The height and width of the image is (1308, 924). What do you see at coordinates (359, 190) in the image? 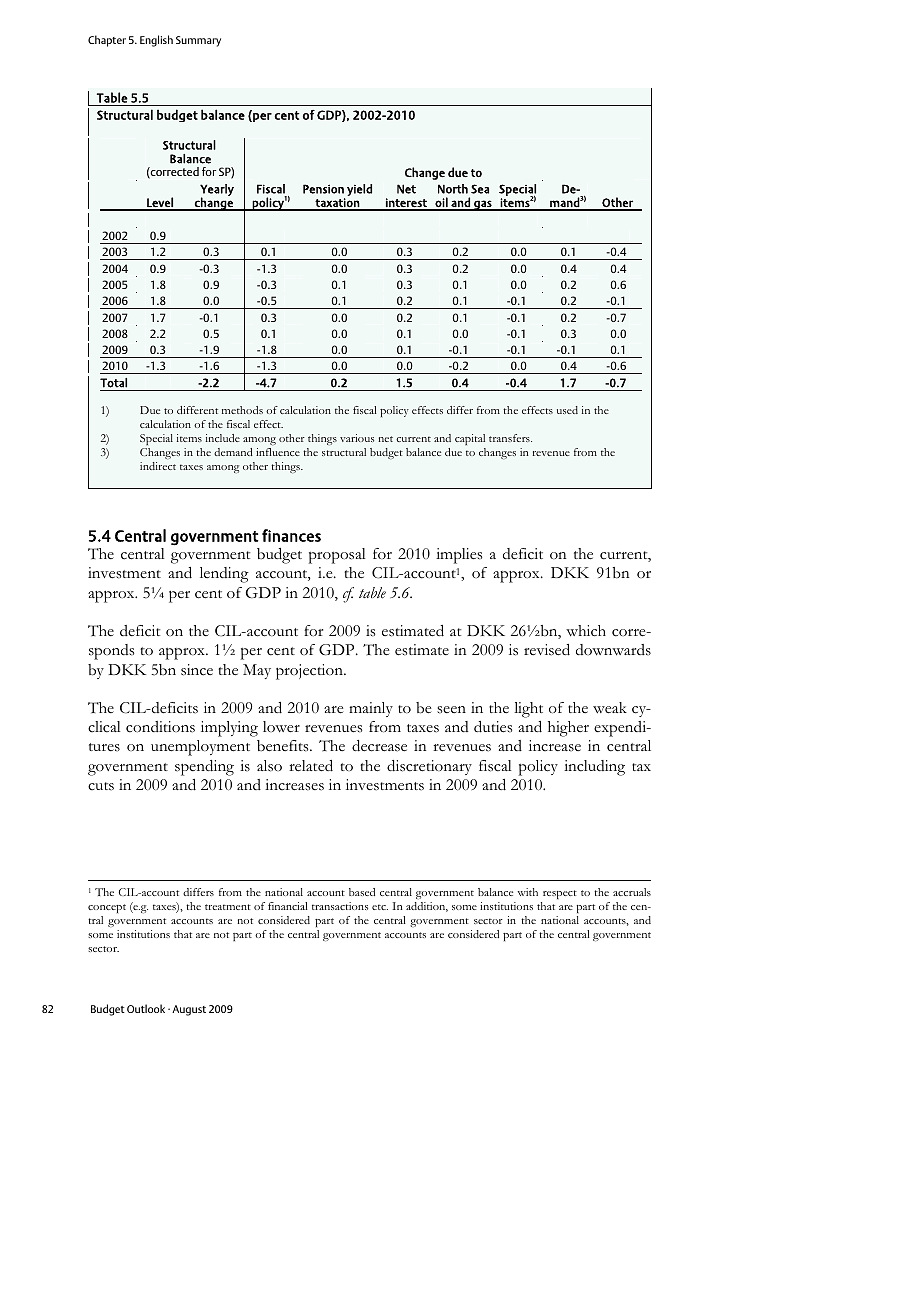
I see `yield` at bounding box center [359, 190].
